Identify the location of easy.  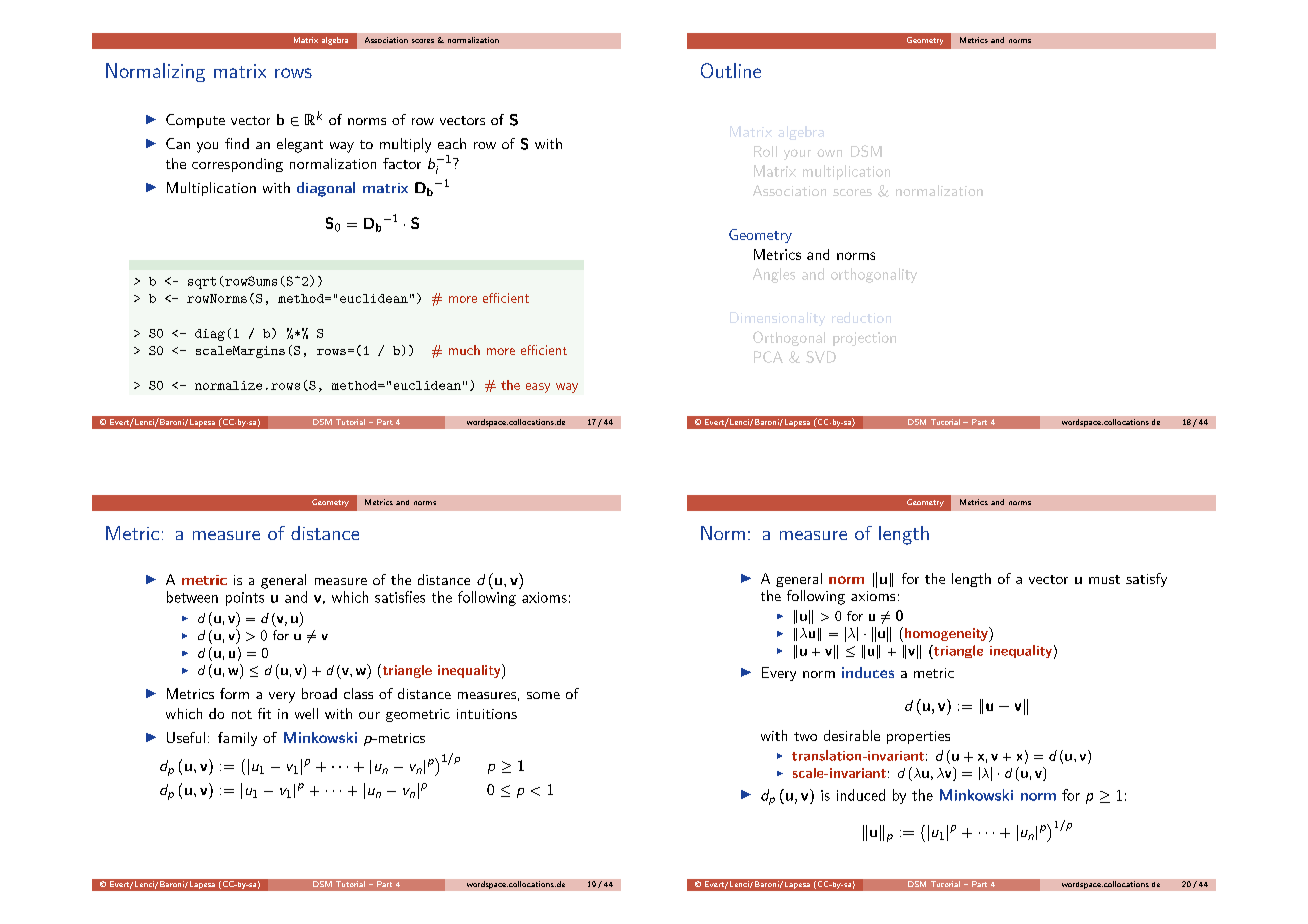
(538, 388).
